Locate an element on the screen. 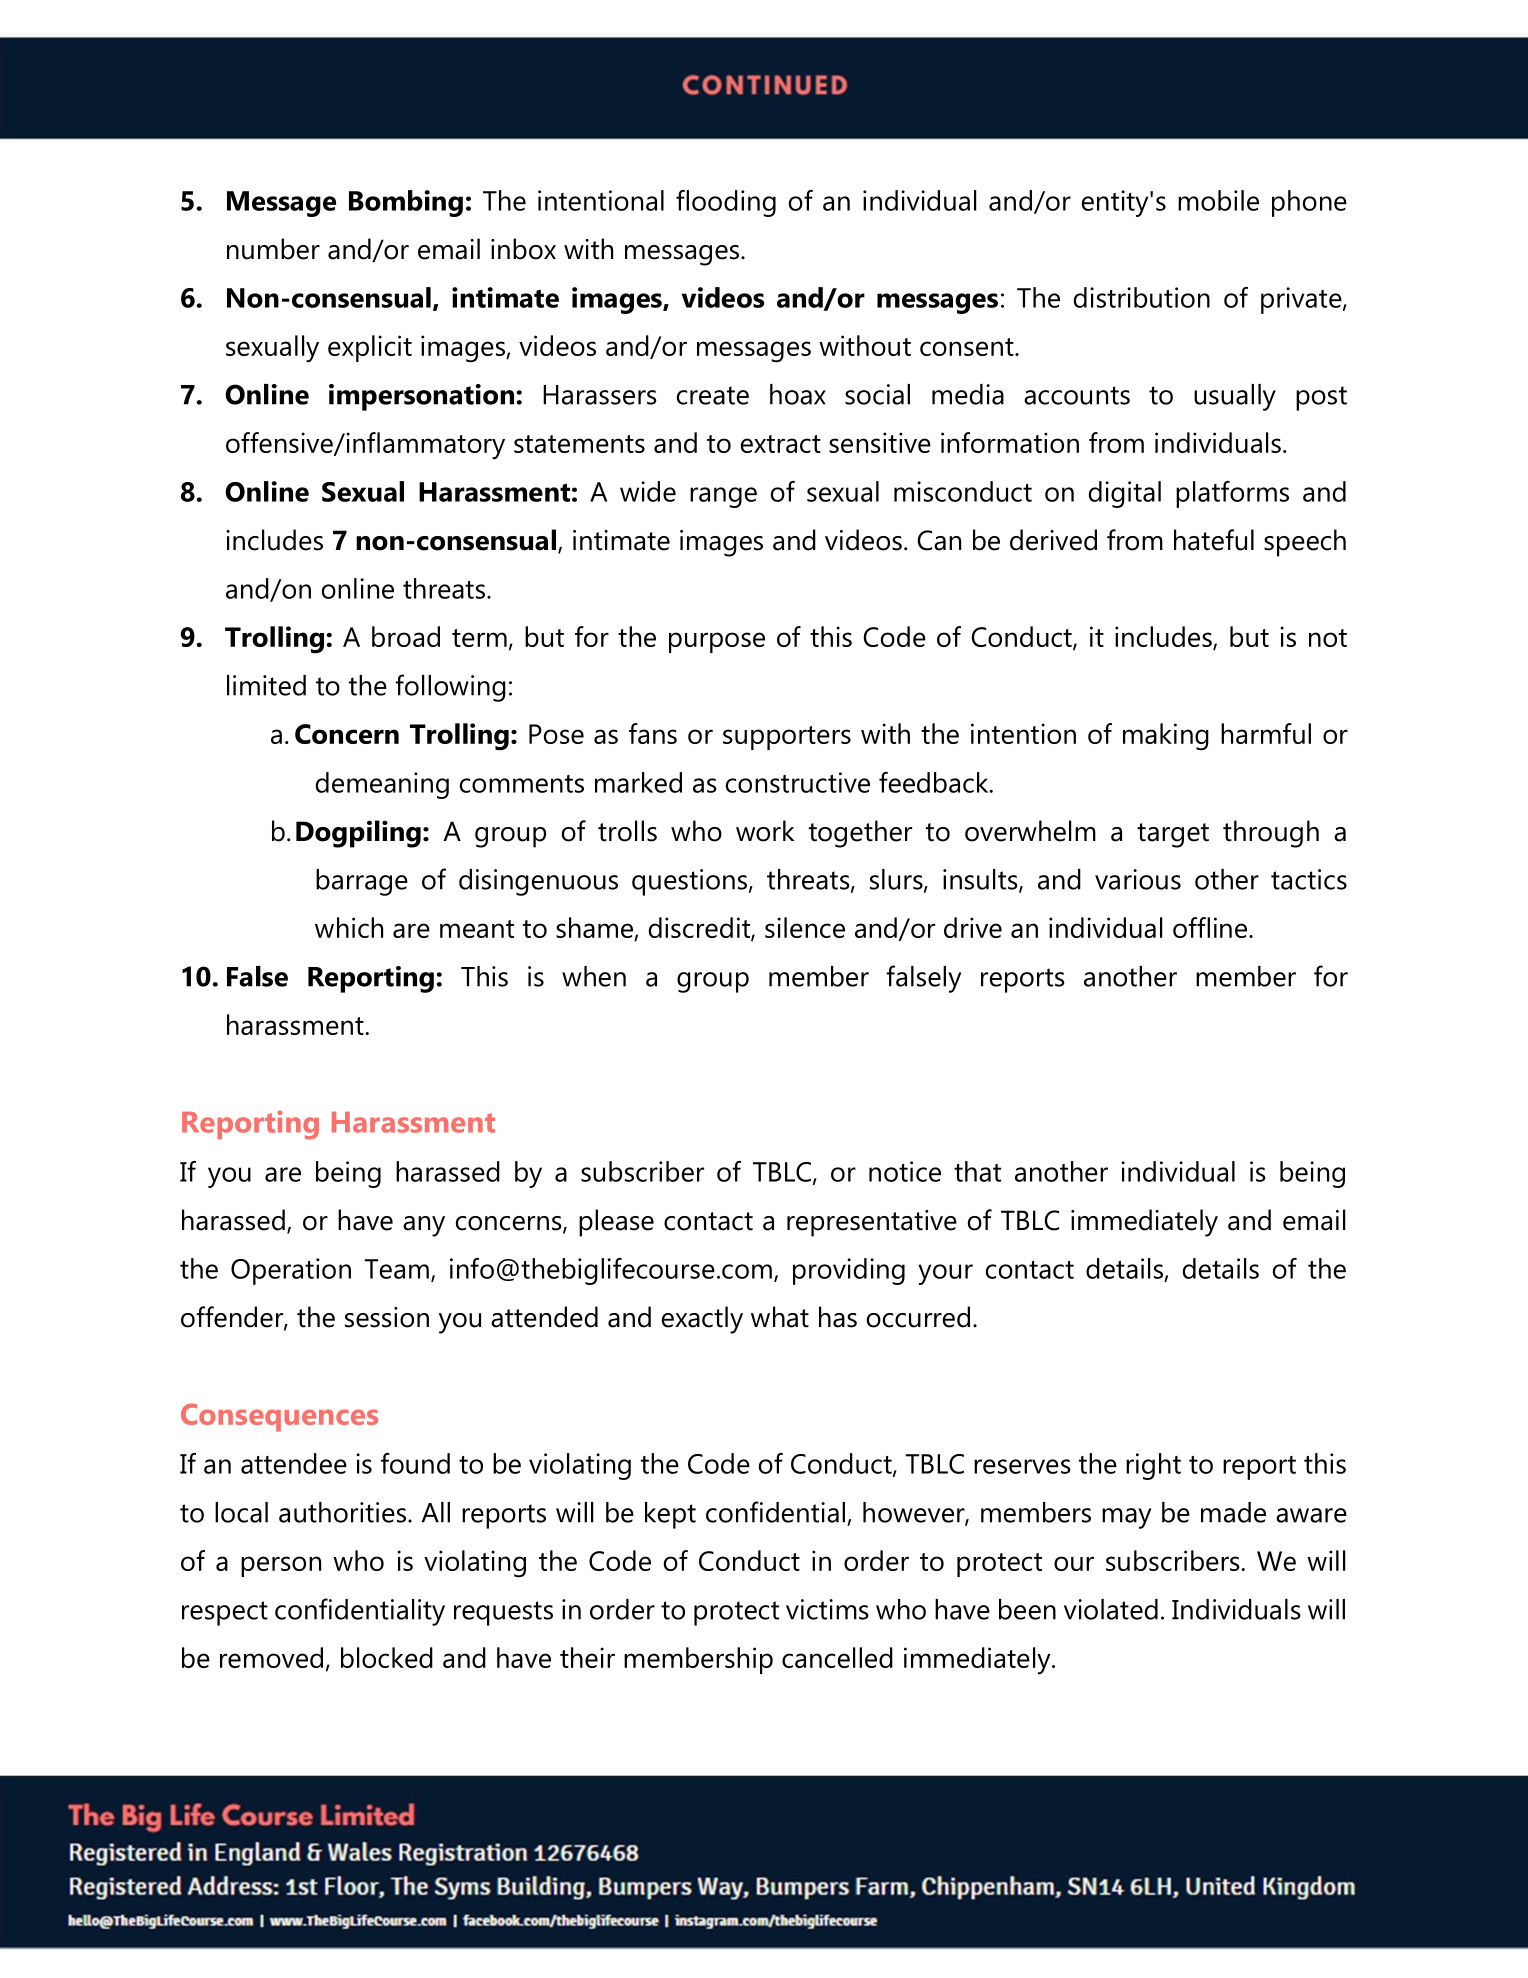 The width and height of the screenshot is (1528, 1978). victims is located at coordinates (827, 1609).
